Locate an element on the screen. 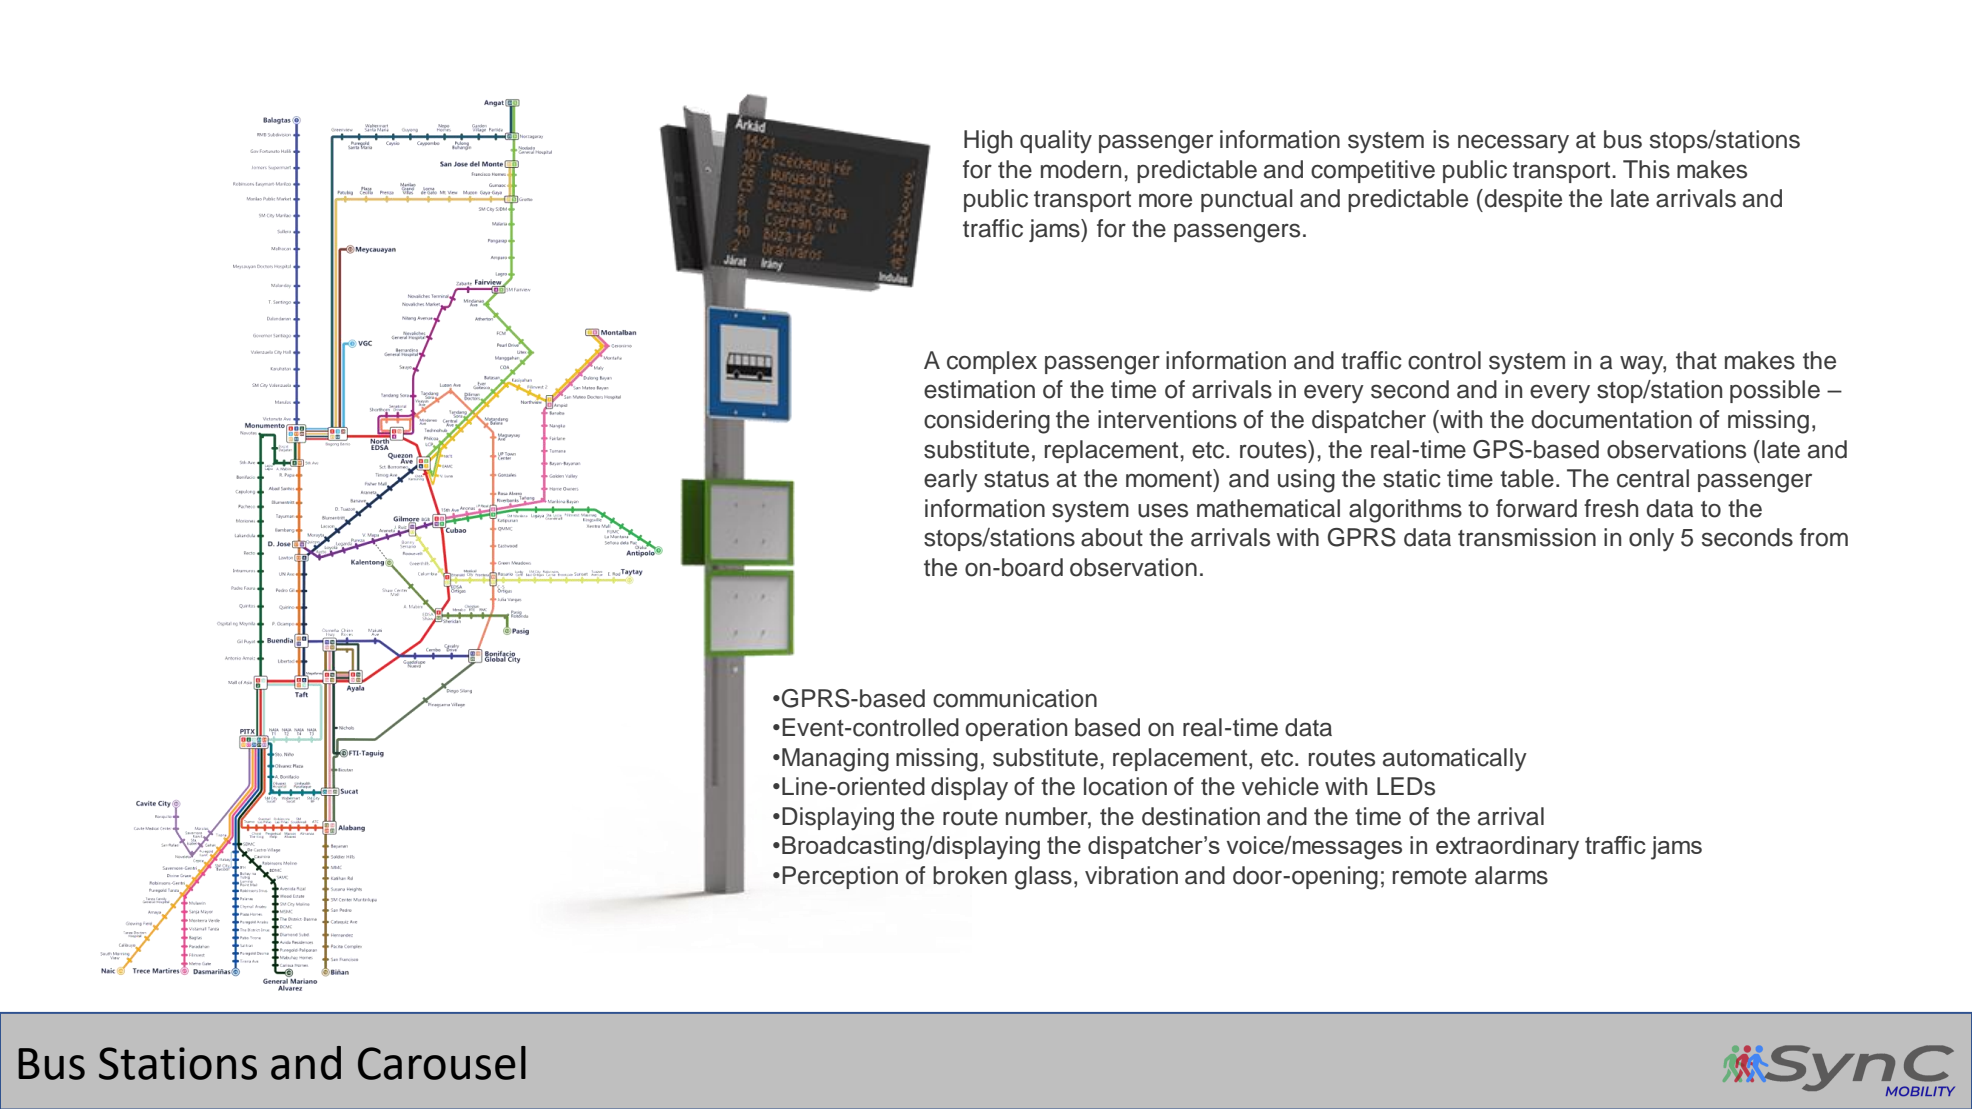  extraordinary is located at coordinates (1507, 848).
